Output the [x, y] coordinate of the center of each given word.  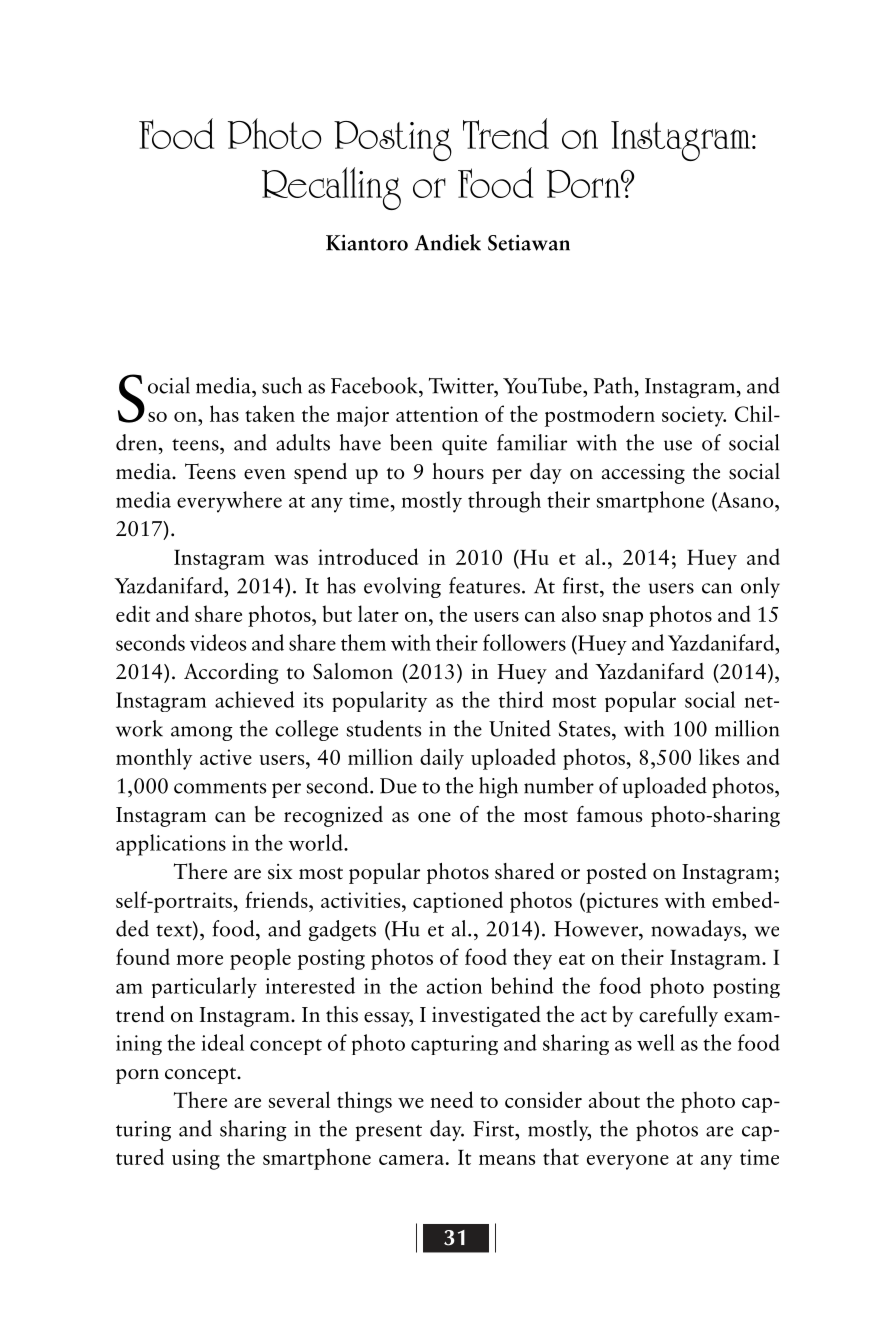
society [694, 416]
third [521, 699]
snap [623, 619]
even [265, 474]
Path [613, 385]
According [231, 673]
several [299, 1099]
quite [464, 445]
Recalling [331, 188]
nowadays [697, 930]
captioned [458, 902]
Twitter [462, 386]
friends [277, 899]
